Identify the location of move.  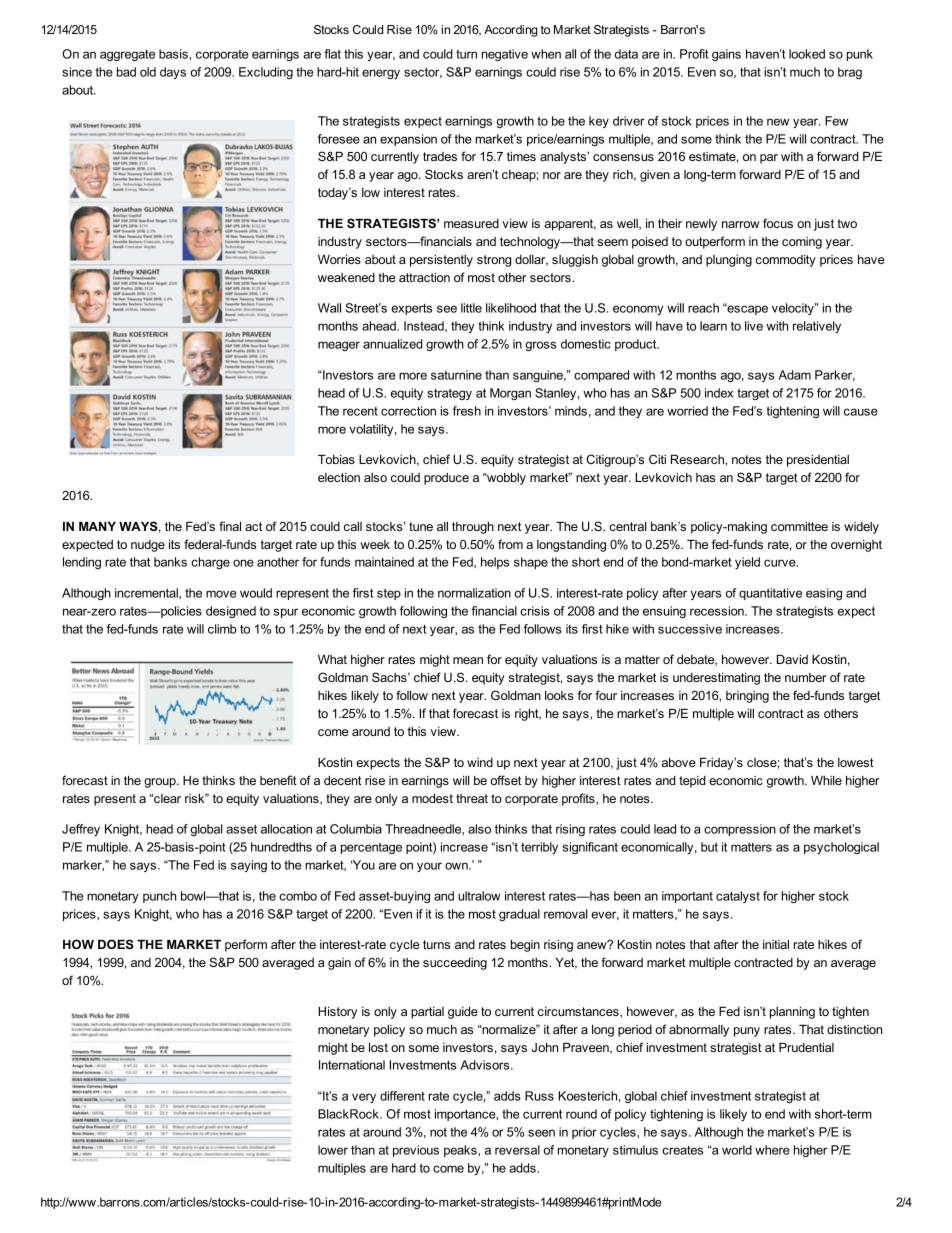
(221, 594).
